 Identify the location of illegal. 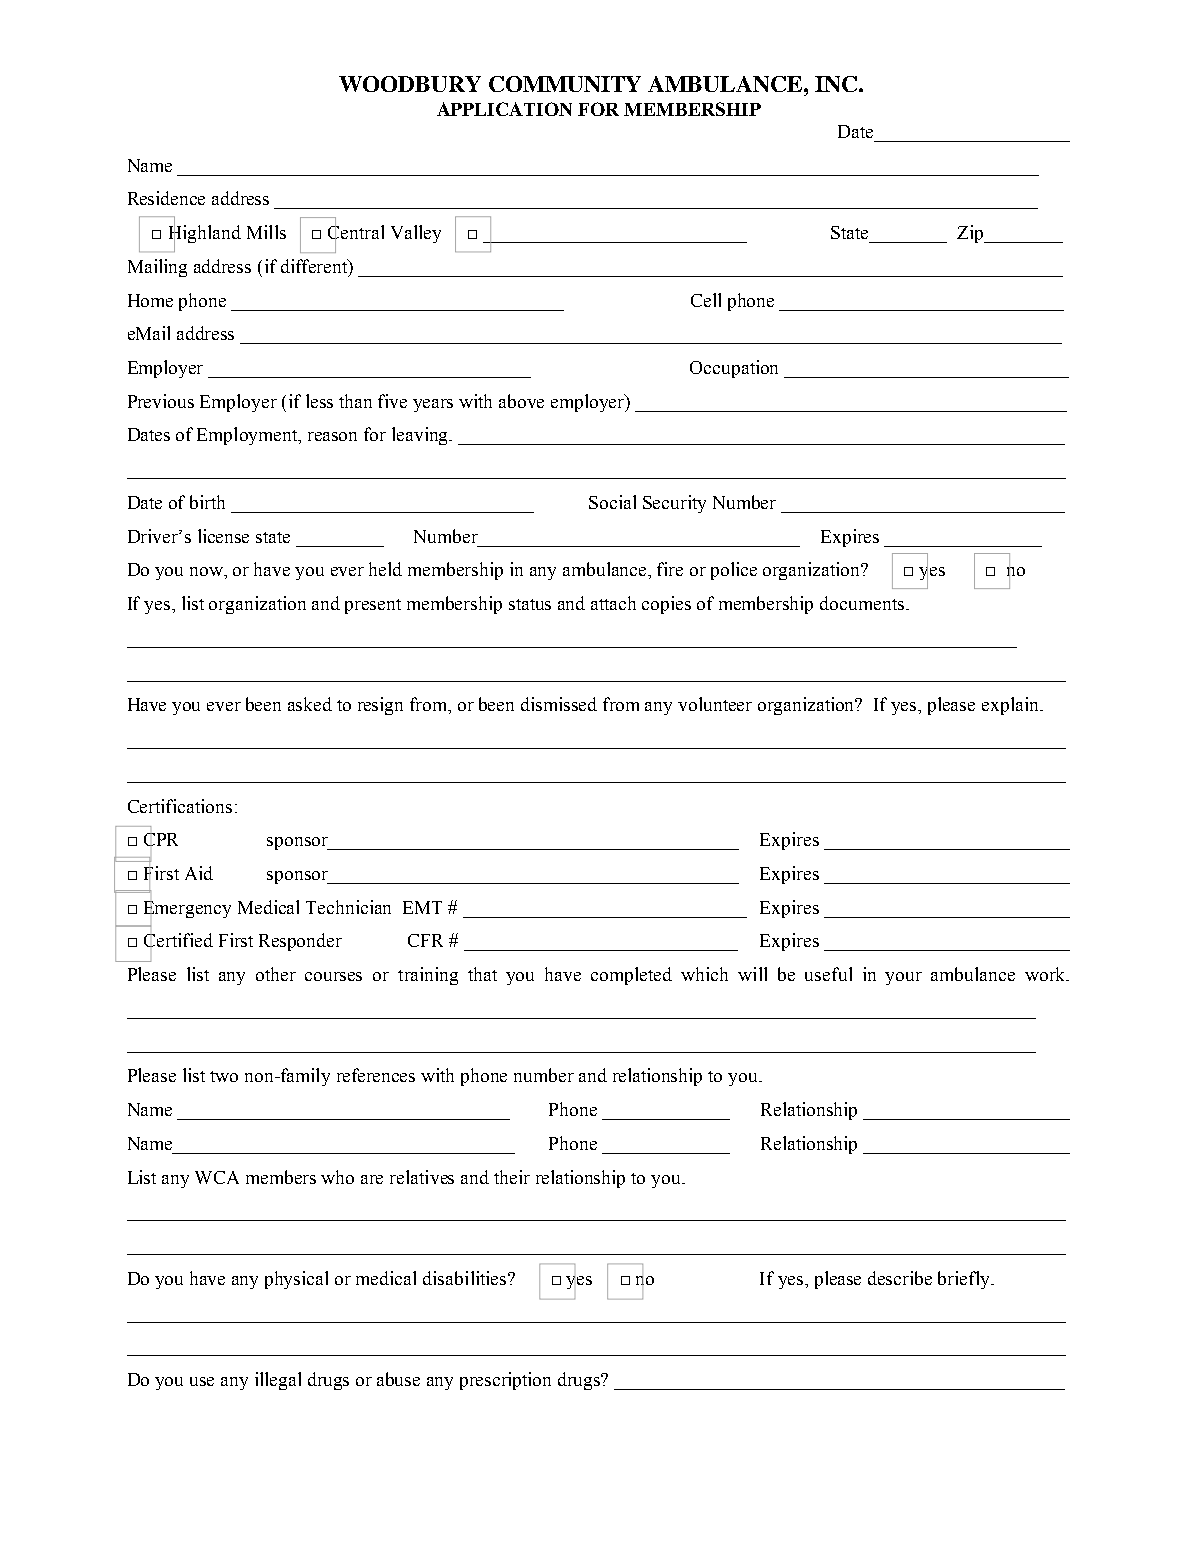
(278, 1381).
